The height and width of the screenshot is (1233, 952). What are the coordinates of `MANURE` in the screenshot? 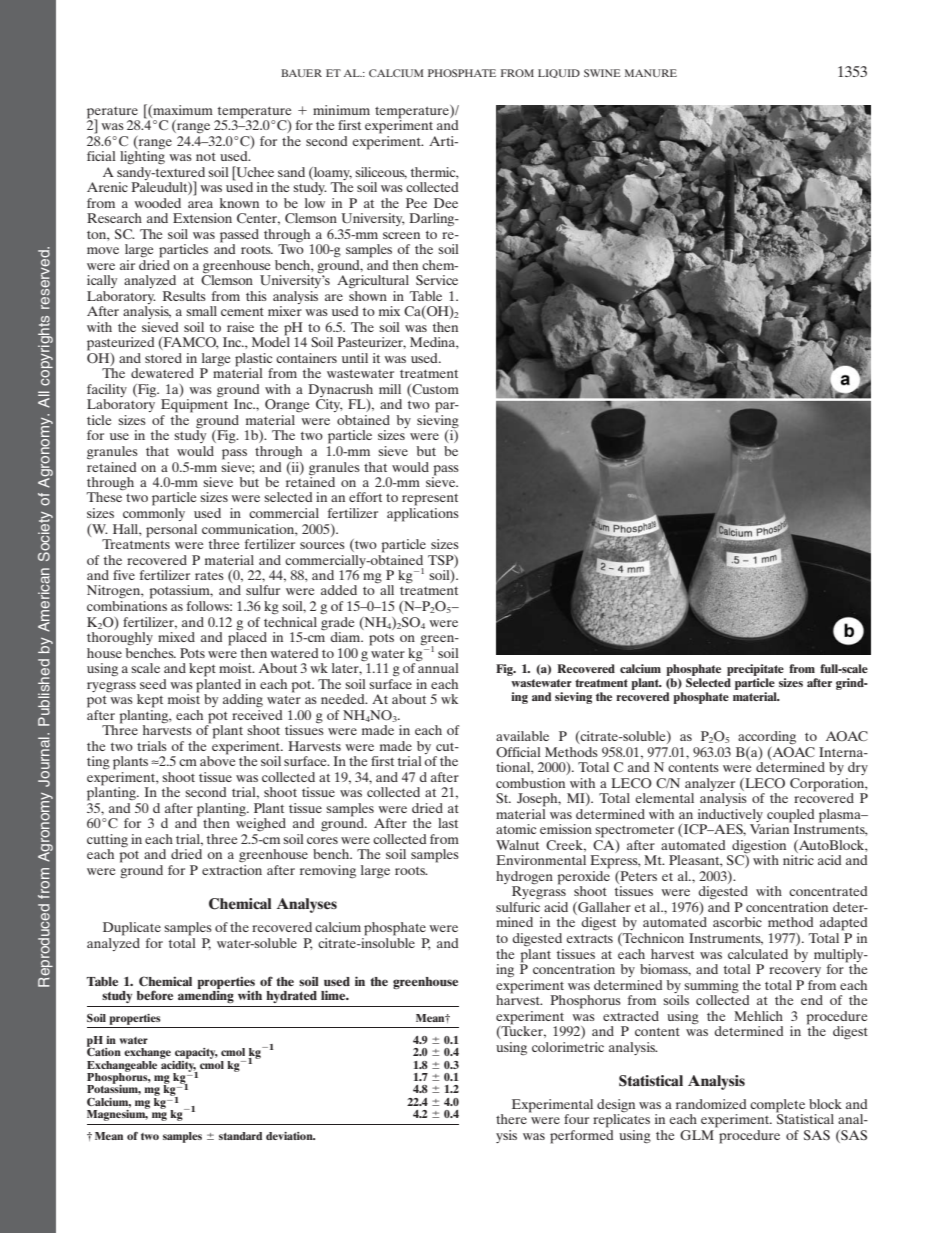 It's located at (651, 73).
